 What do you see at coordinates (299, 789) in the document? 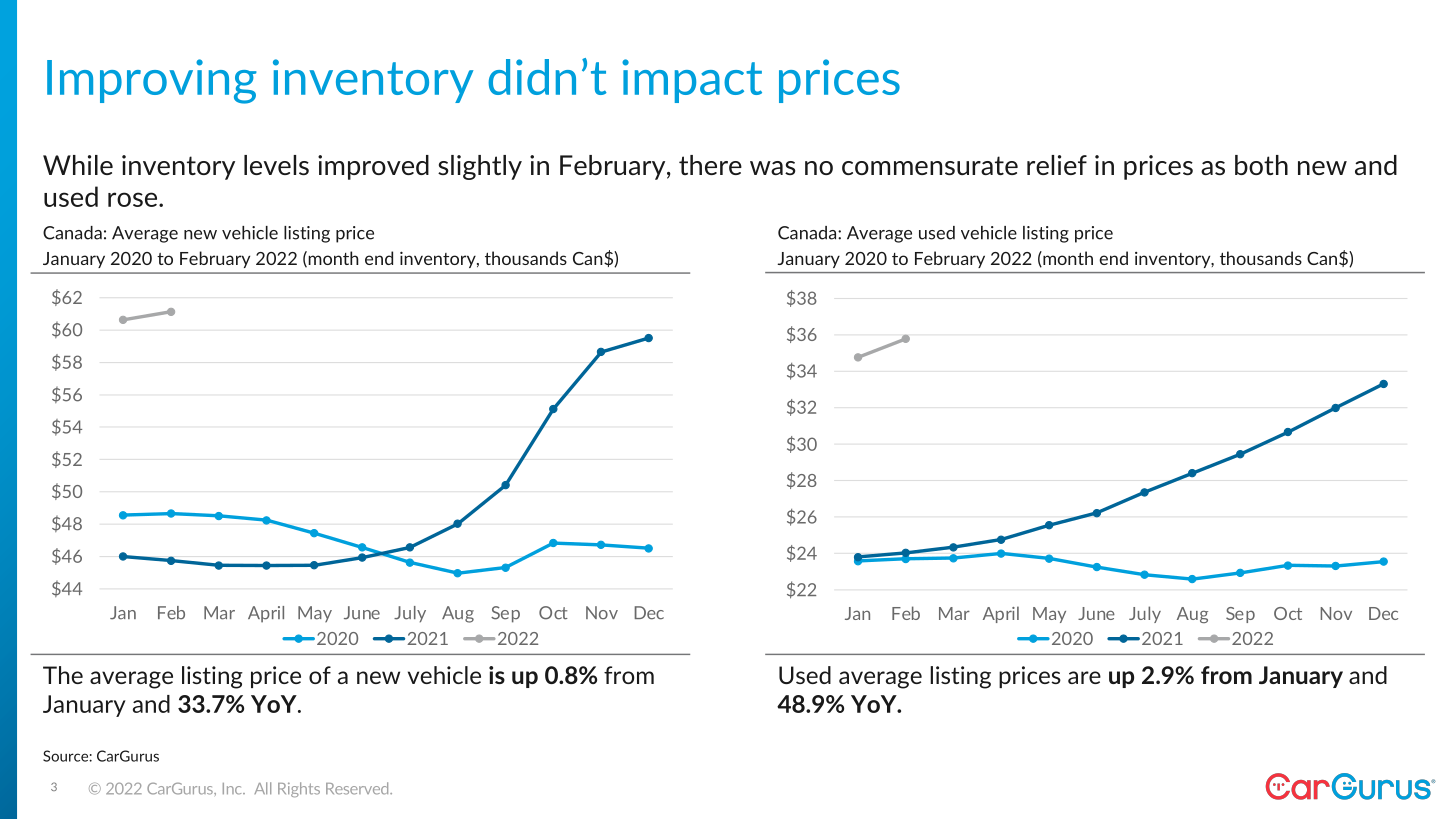
I see `Rights` at bounding box center [299, 789].
